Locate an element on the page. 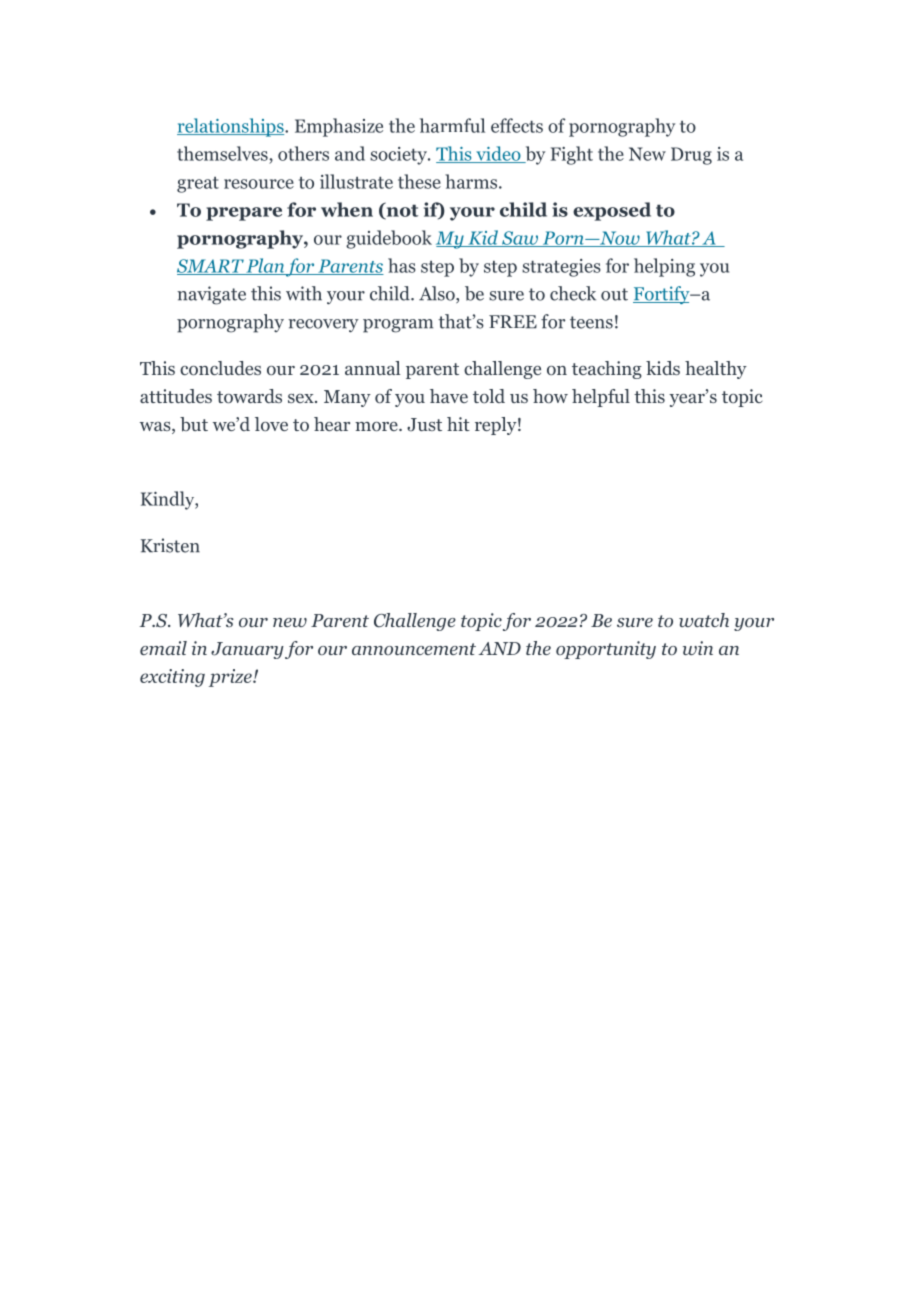 The height and width of the page is (1309, 924). Drug is located at coordinates (691, 156).
